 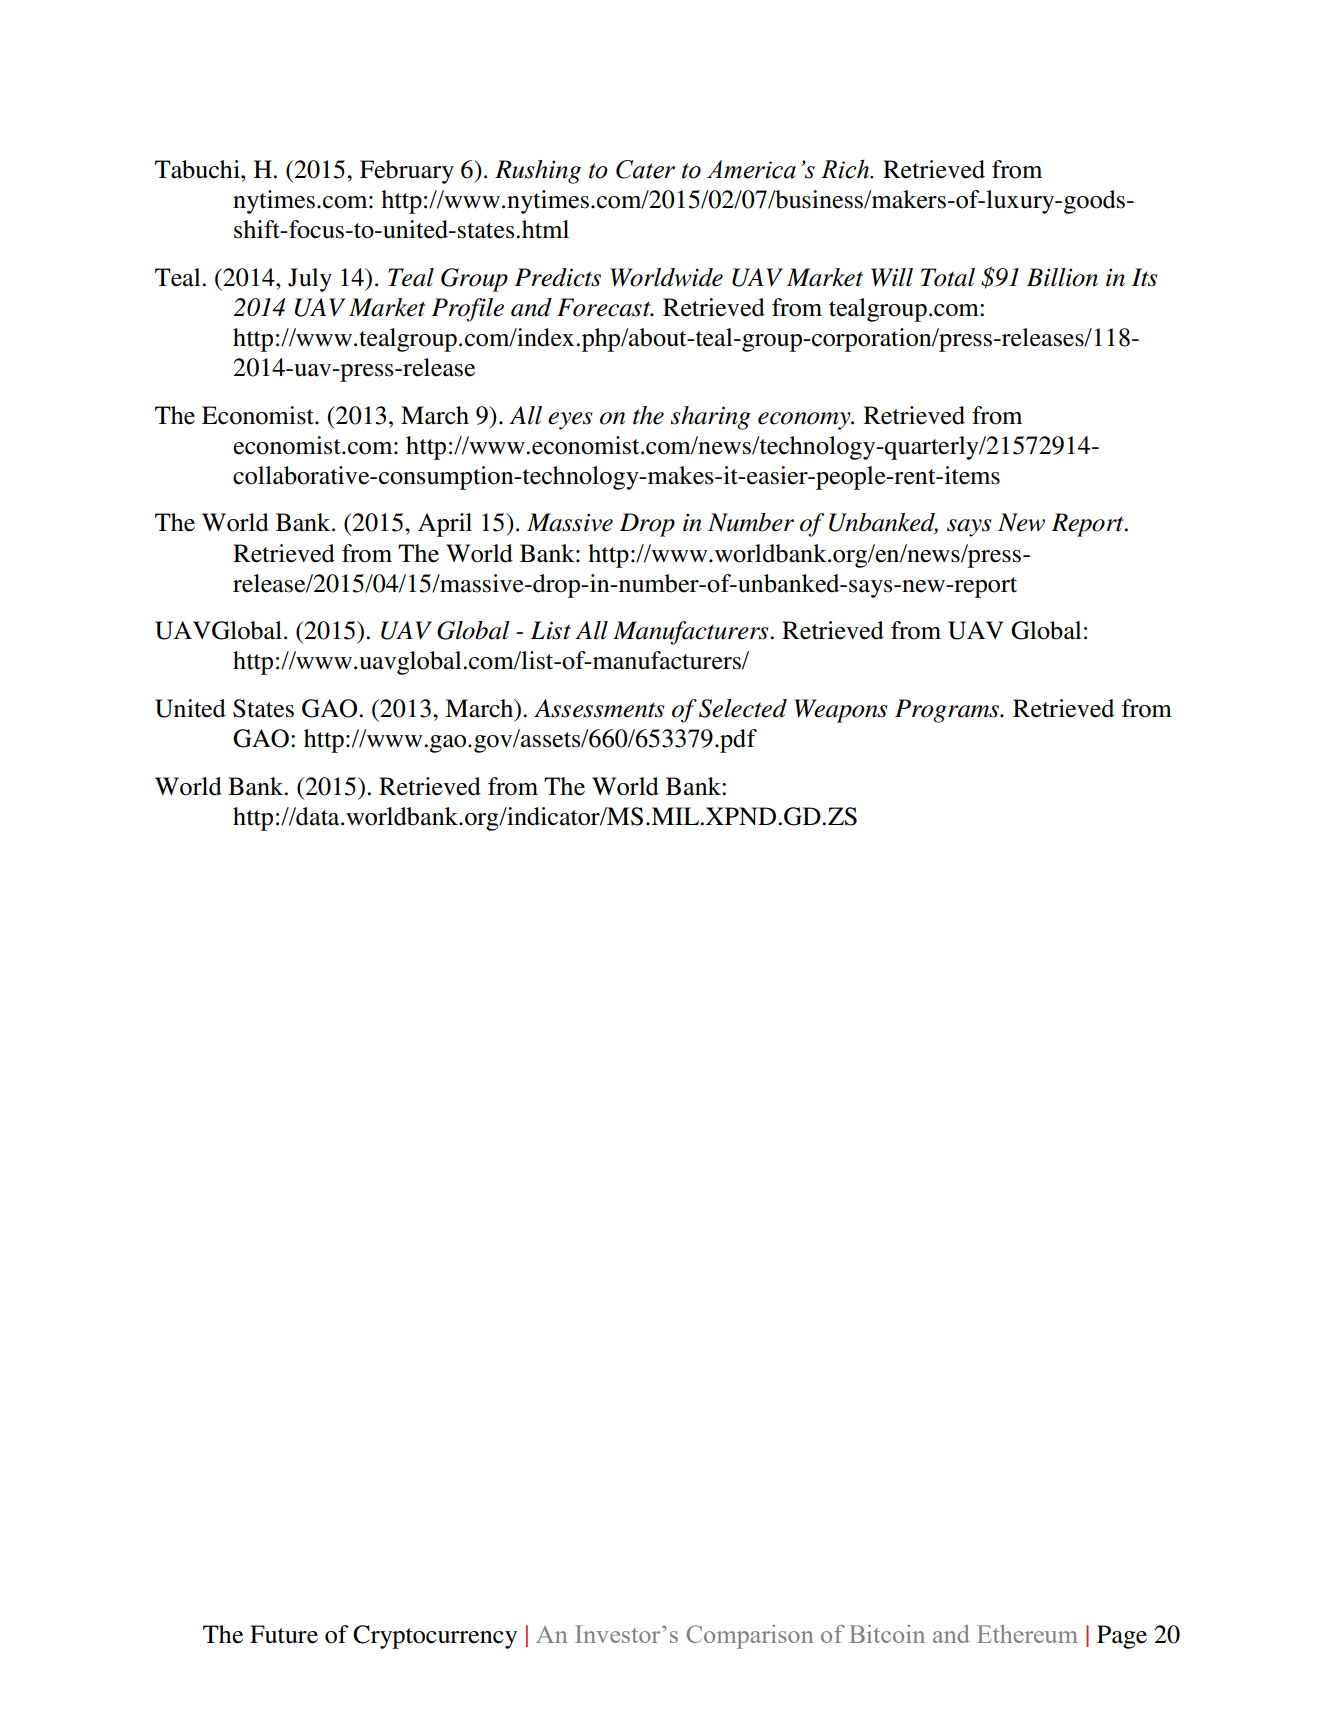 What do you see at coordinates (1027, 1634) in the document?
I see `Ethereum` at bounding box center [1027, 1634].
